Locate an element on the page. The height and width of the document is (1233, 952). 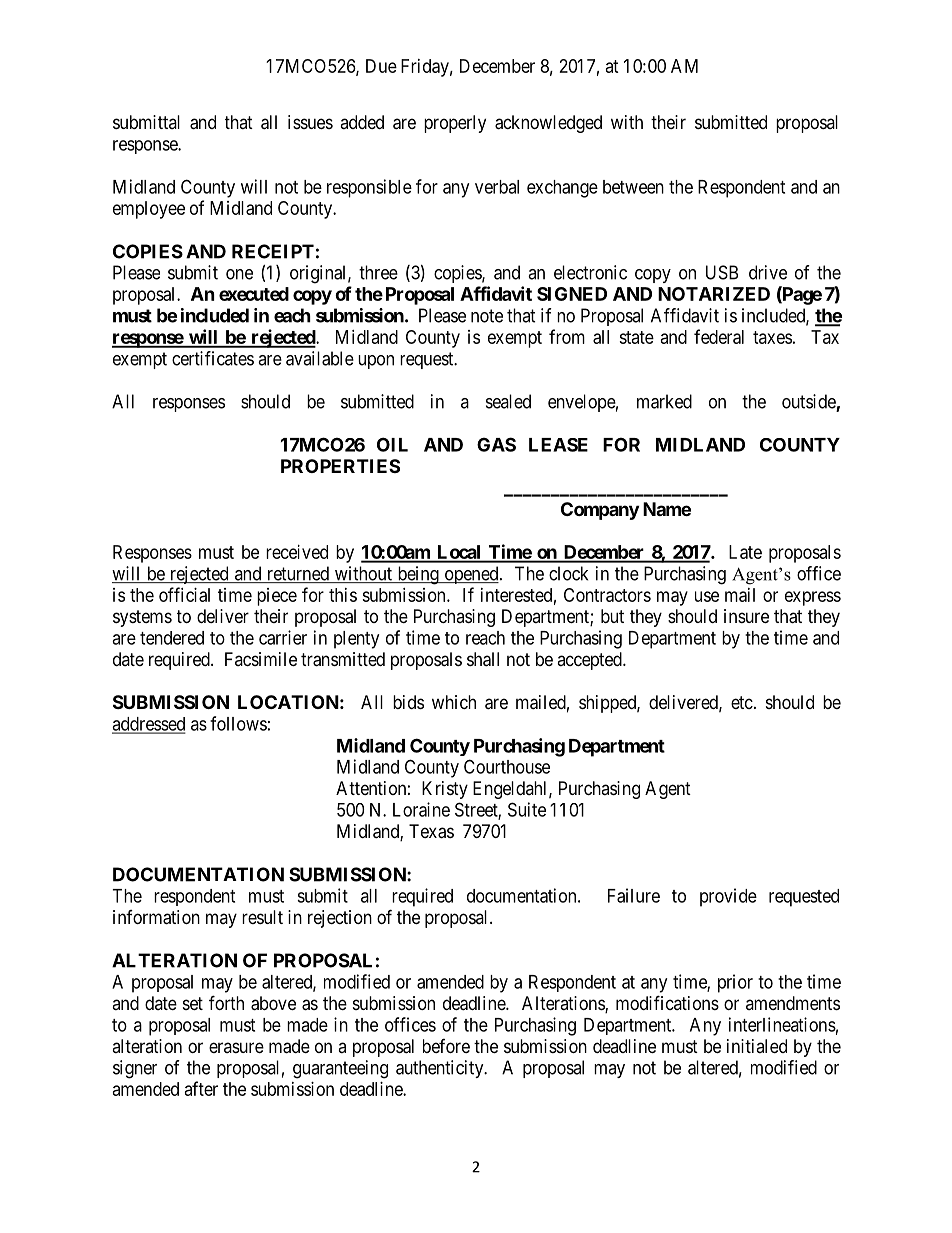
opened is located at coordinates (471, 575).
